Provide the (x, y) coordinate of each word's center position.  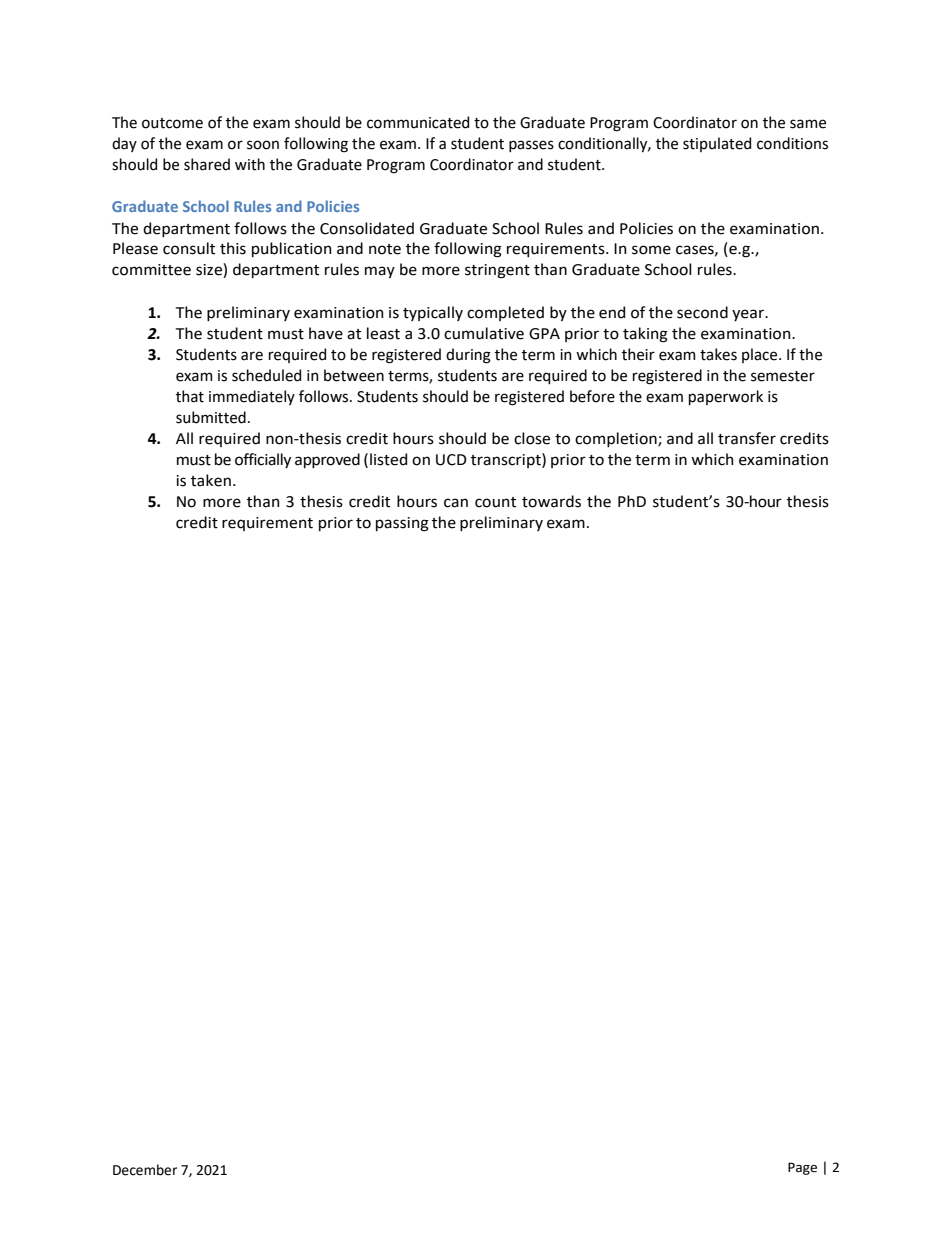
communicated (418, 122)
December (145, 1170)
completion (617, 439)
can (456, 503)
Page (802, 1168)
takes (718, 354)
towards (551, 501)
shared (207, 164)
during (468, 356)
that (190, 396)
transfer (747, 438)
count (495, 502)
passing (402, 524)
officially (263, 460)
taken (211, 480)
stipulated (717, 144)
